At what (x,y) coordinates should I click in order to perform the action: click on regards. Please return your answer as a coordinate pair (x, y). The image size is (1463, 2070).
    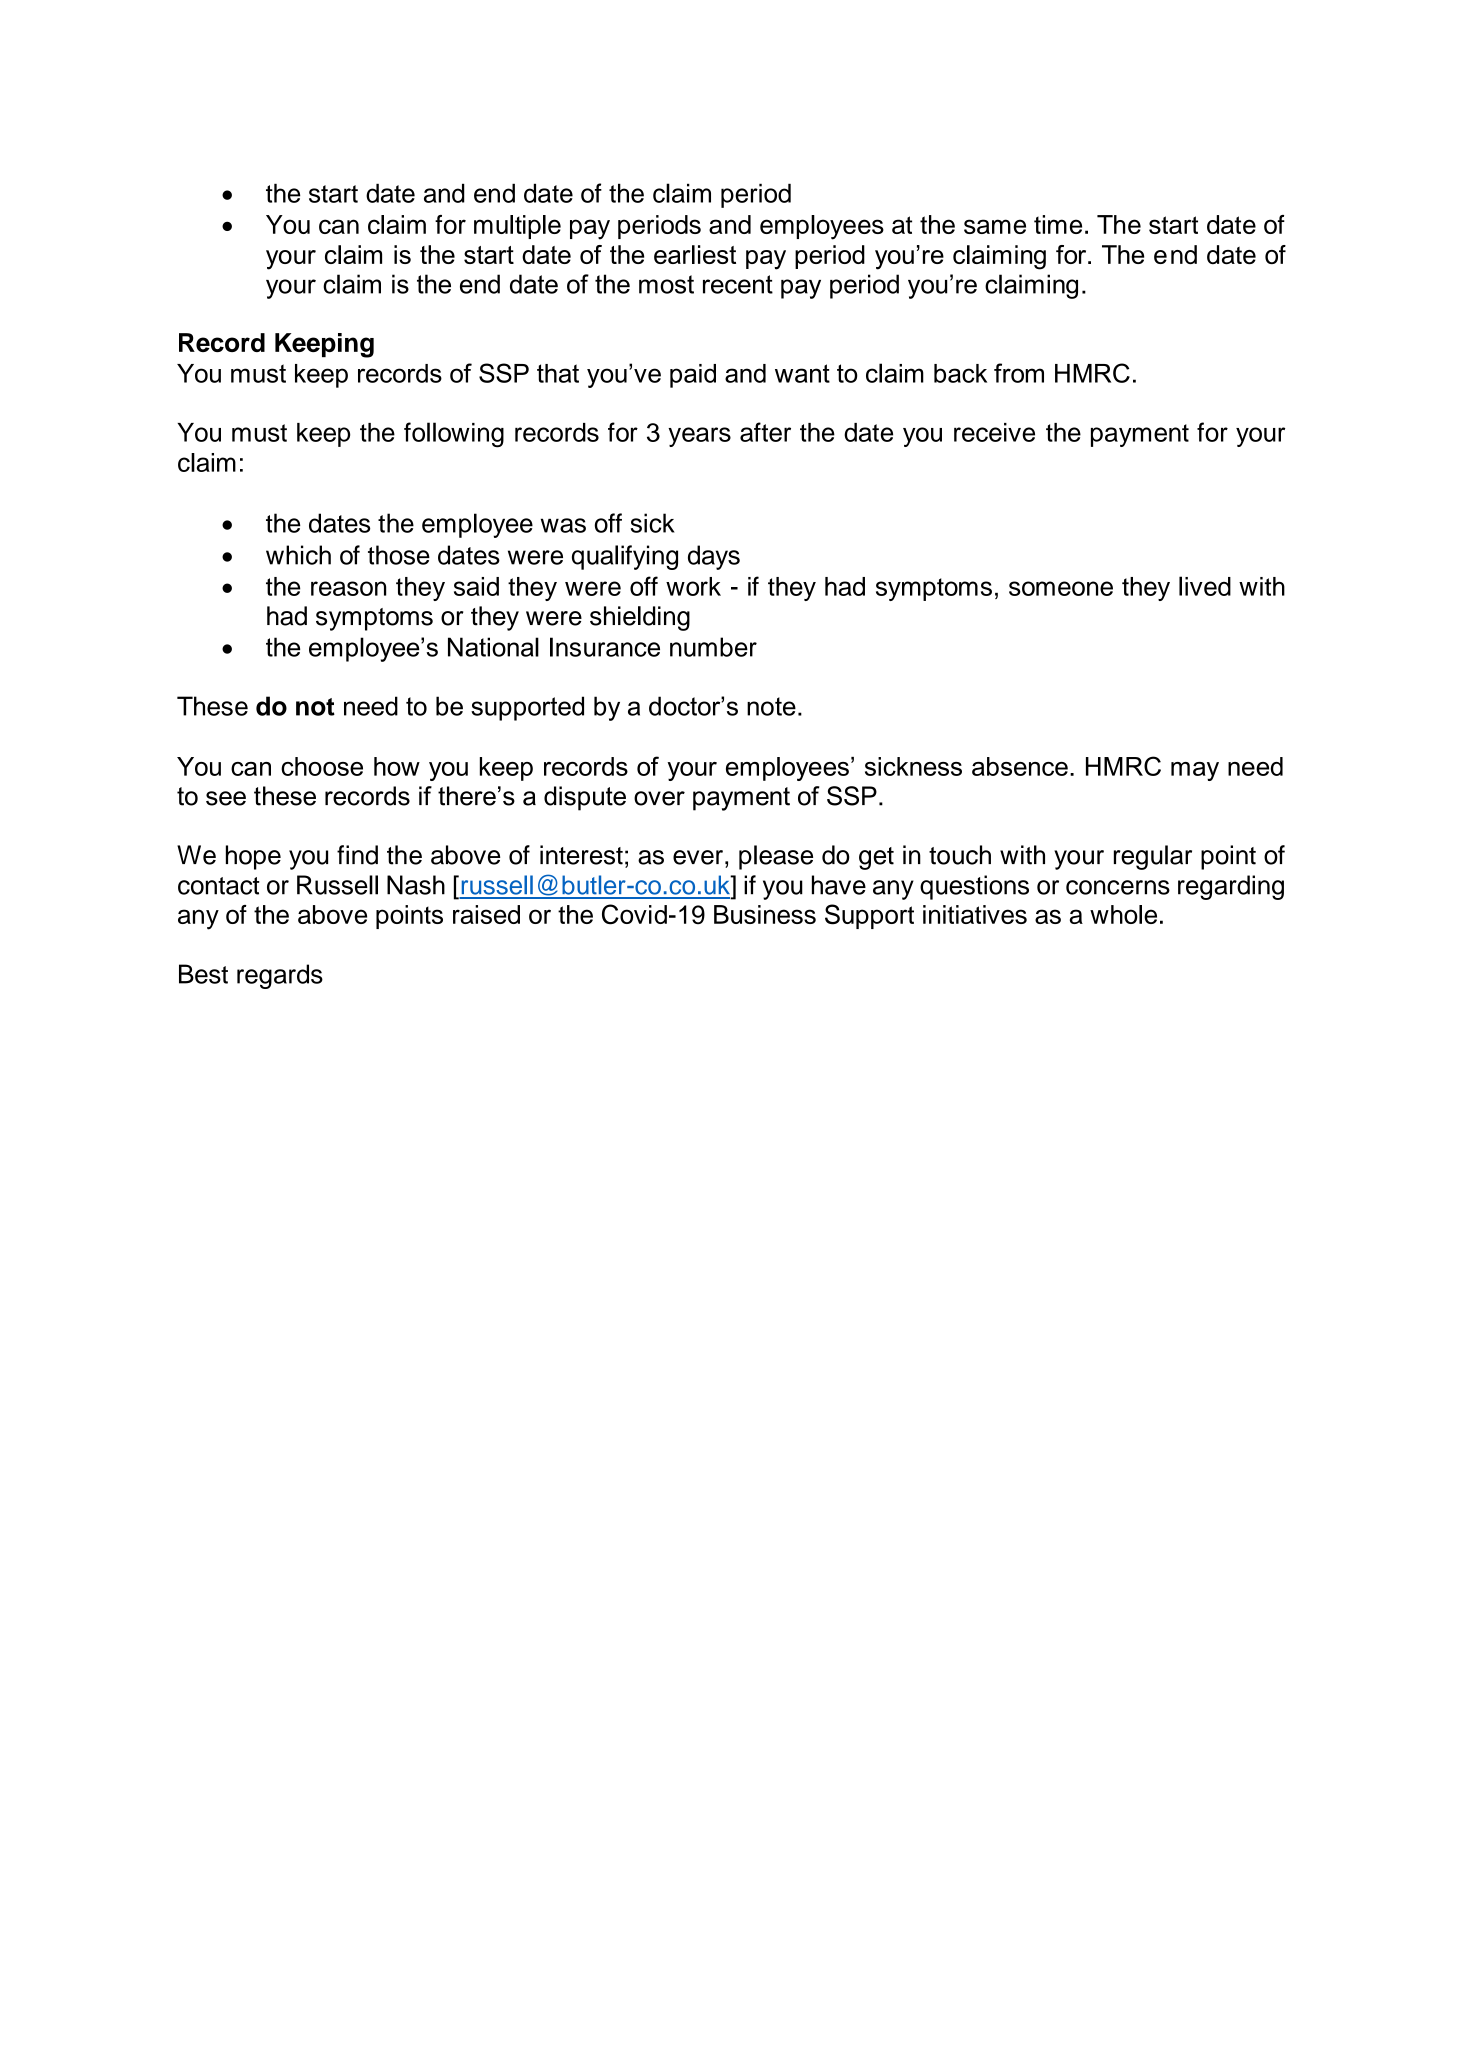
    Looking at the image, I should click on (280, 976).
